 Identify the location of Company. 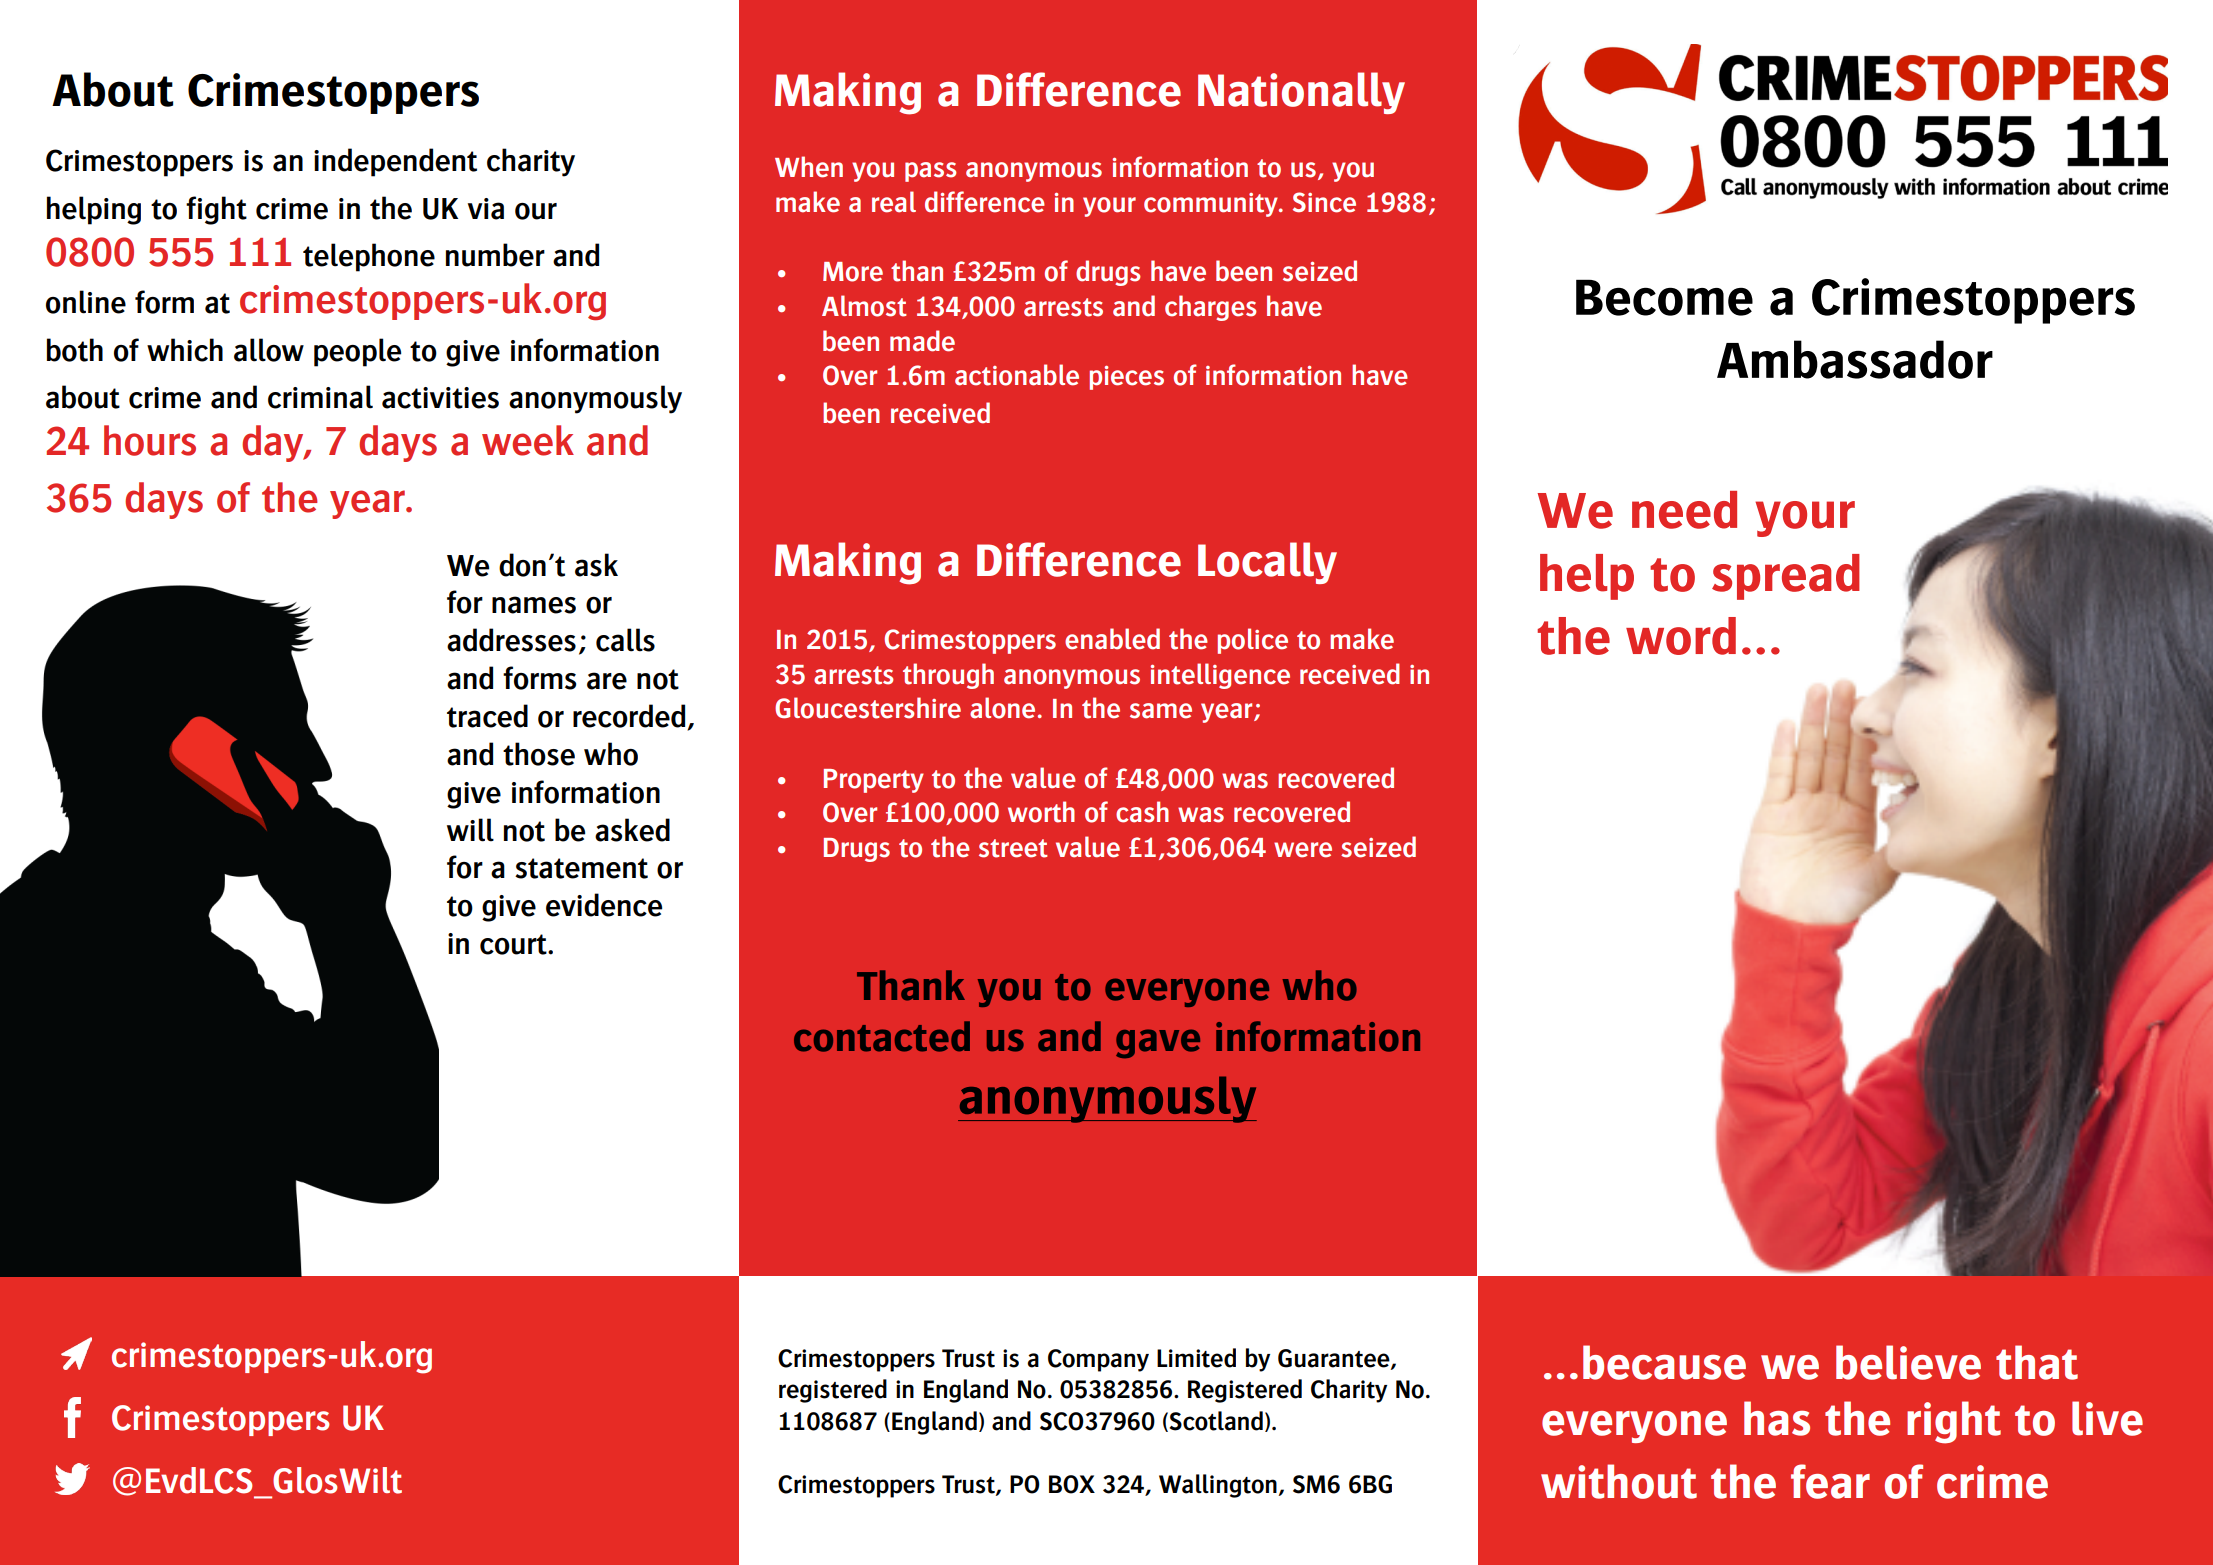
(1098, 1360).
